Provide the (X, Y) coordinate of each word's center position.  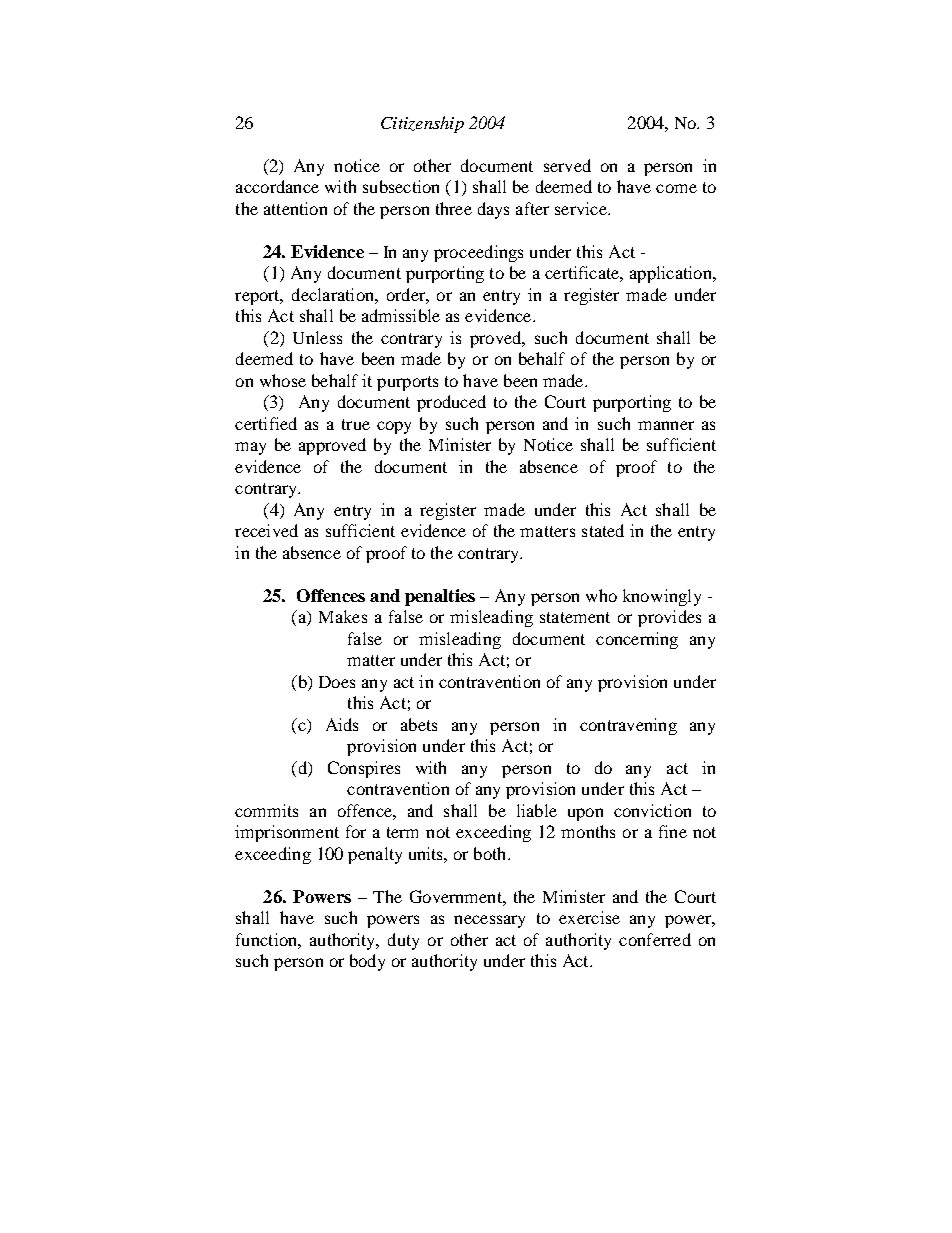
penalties (440, 597)
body (367, 962)
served (567, 165)
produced (451, 403)
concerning (637, 640)
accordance (277, 186)
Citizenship (422, 124)
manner (666, 425)
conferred (655, 939)
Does (337, 682)
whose (283, 380)
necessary (489, 921)
